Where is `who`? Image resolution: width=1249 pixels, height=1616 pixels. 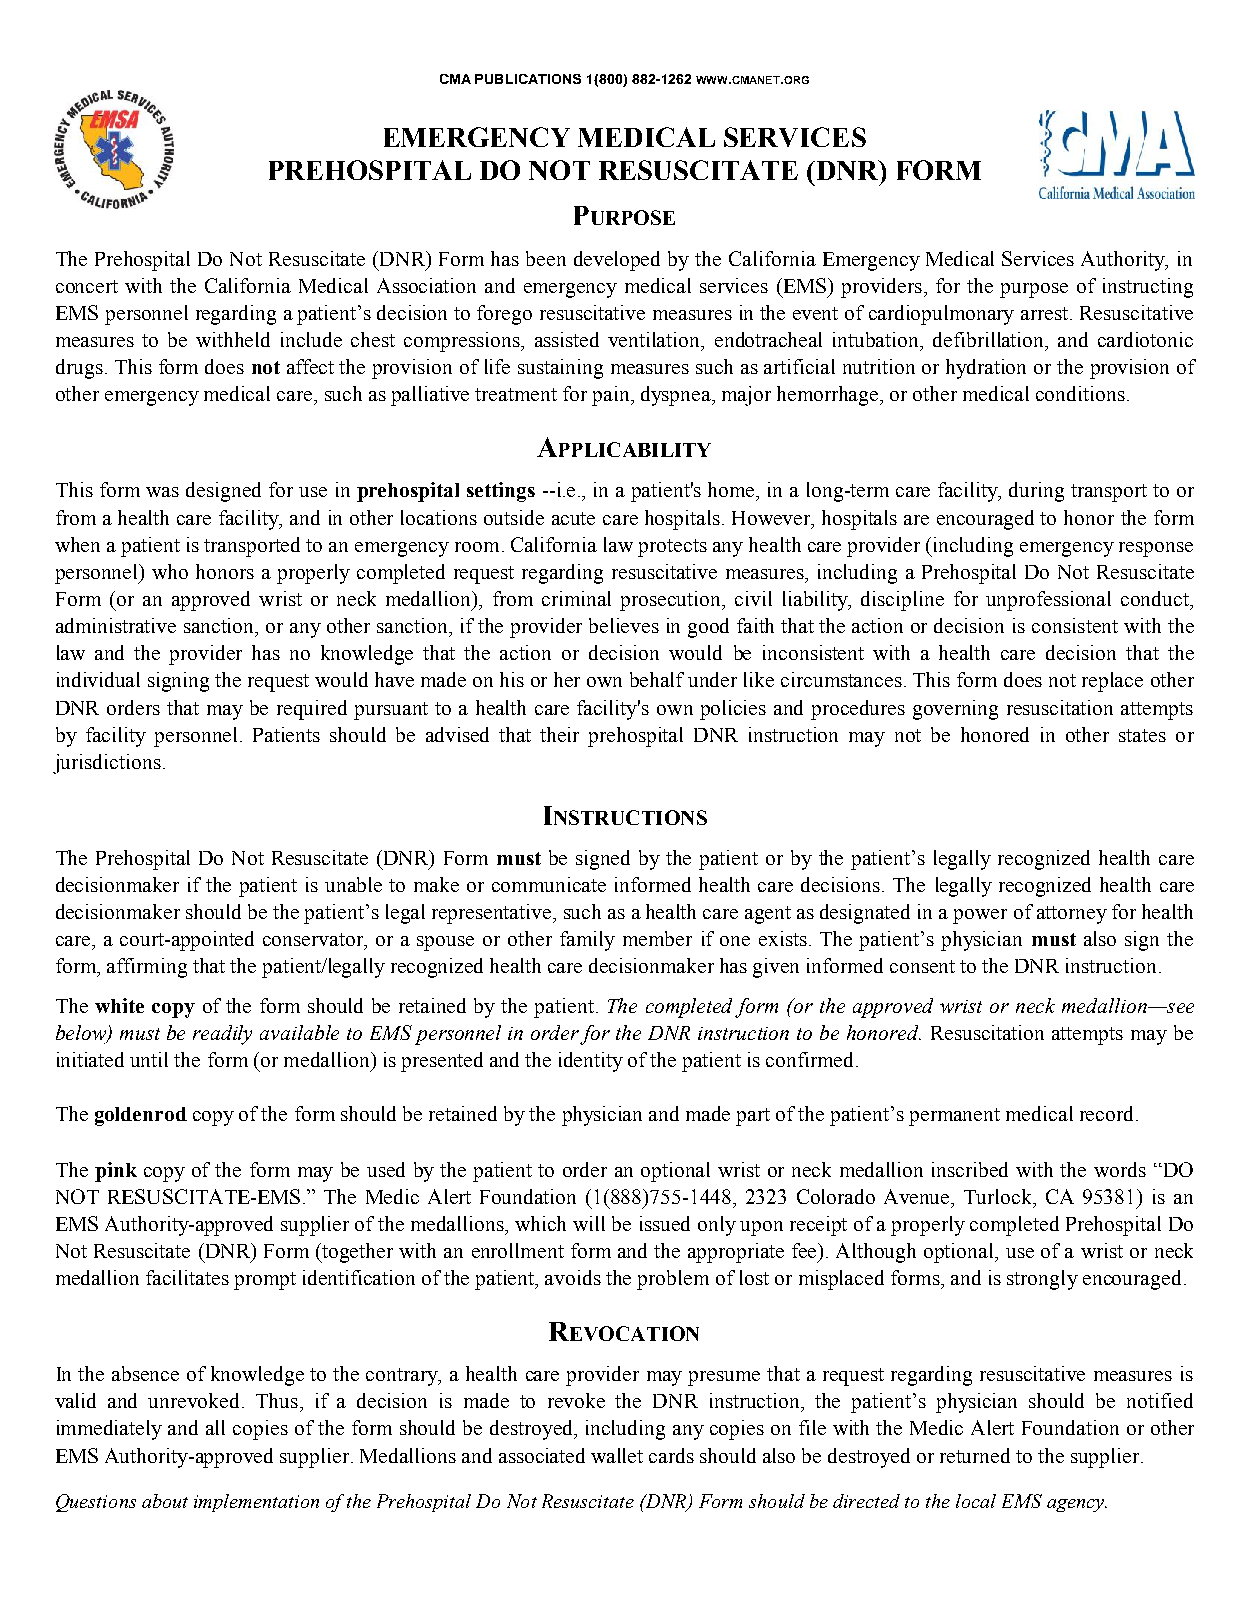
who is located at coordinates (170, 571).
